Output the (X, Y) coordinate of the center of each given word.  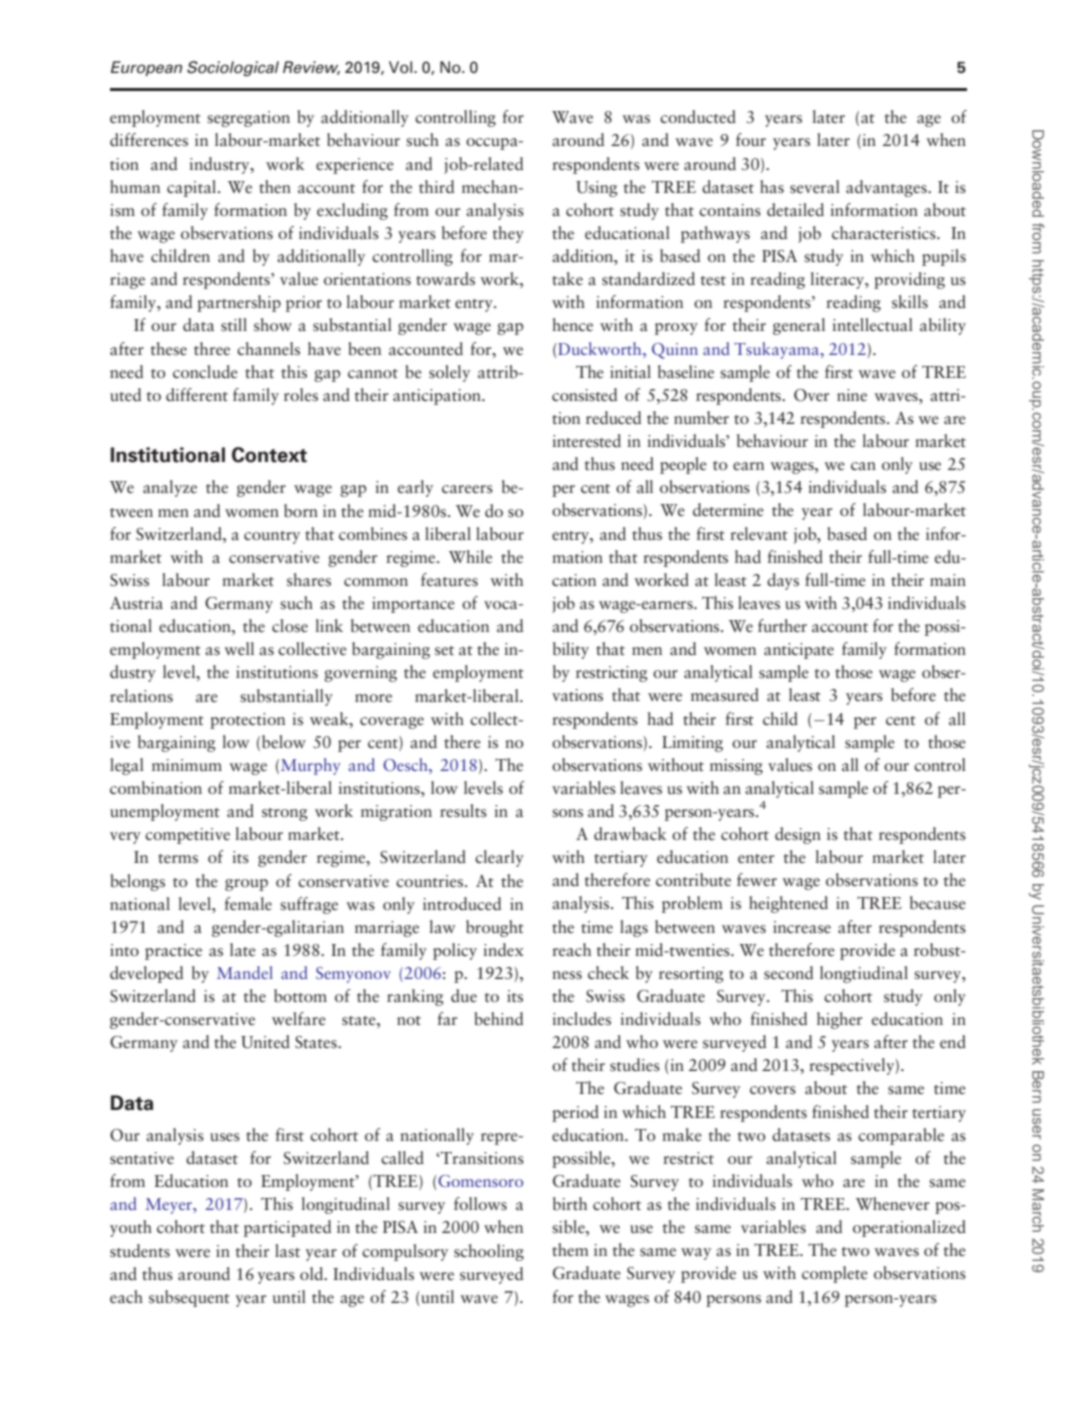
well (239, 649)
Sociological (233, 68)
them (570, 1249)
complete (835, 1274)
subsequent (189, 1298)
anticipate (799, 651)
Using (597, 189)
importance (413, 605)
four (751, 139)
